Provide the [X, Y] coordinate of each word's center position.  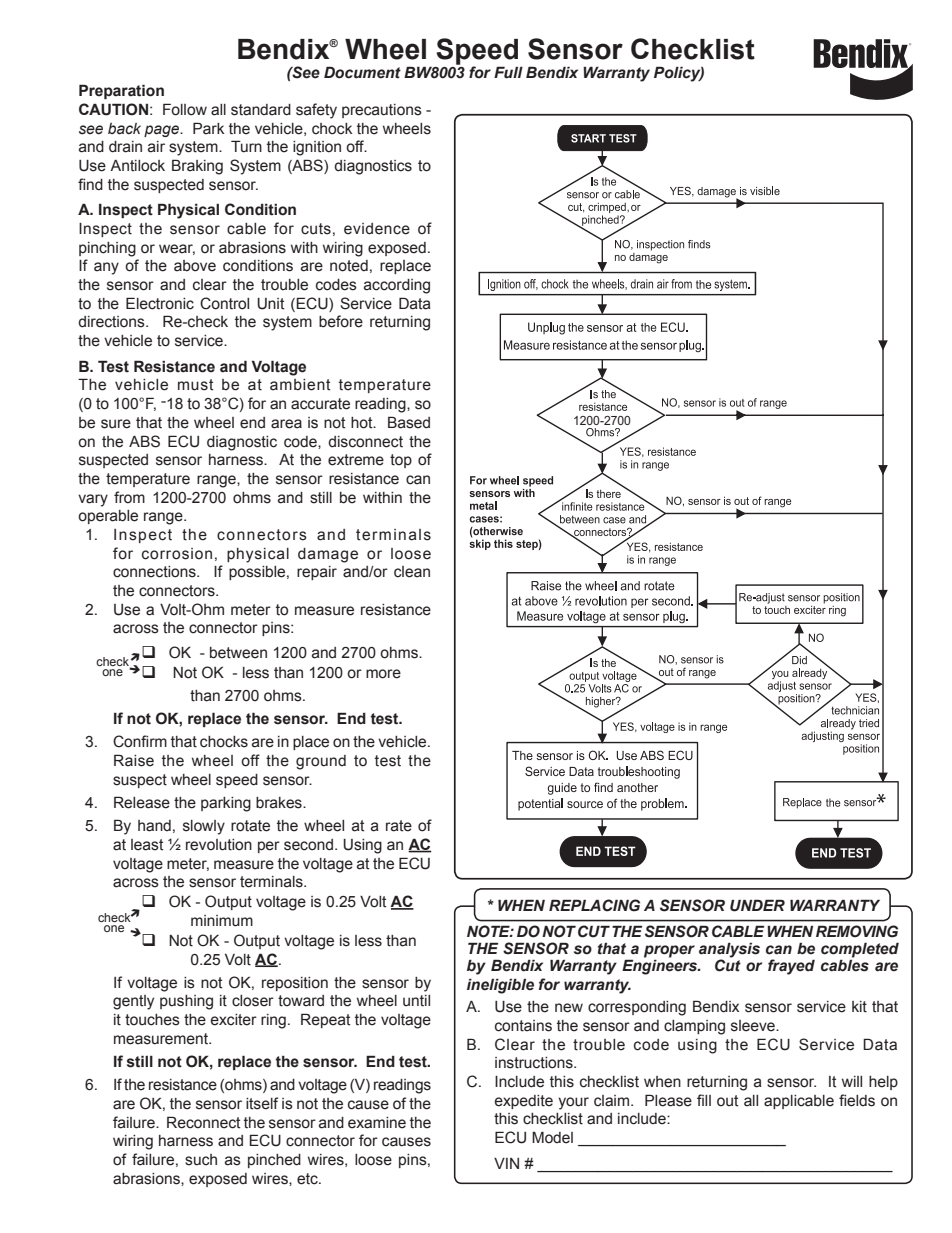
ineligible [500, 986]
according [397, 286]
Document [362, 72]
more [383, 674]
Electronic [160, 303]
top [401, 461]
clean [412, 572]
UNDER [757, 905]
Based [409, 422]
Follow [185, 109]
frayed [791, 967]
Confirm [140, 741]
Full [508, 72]
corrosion [177, 554]
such [201, 1160]
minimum [222, 921]
